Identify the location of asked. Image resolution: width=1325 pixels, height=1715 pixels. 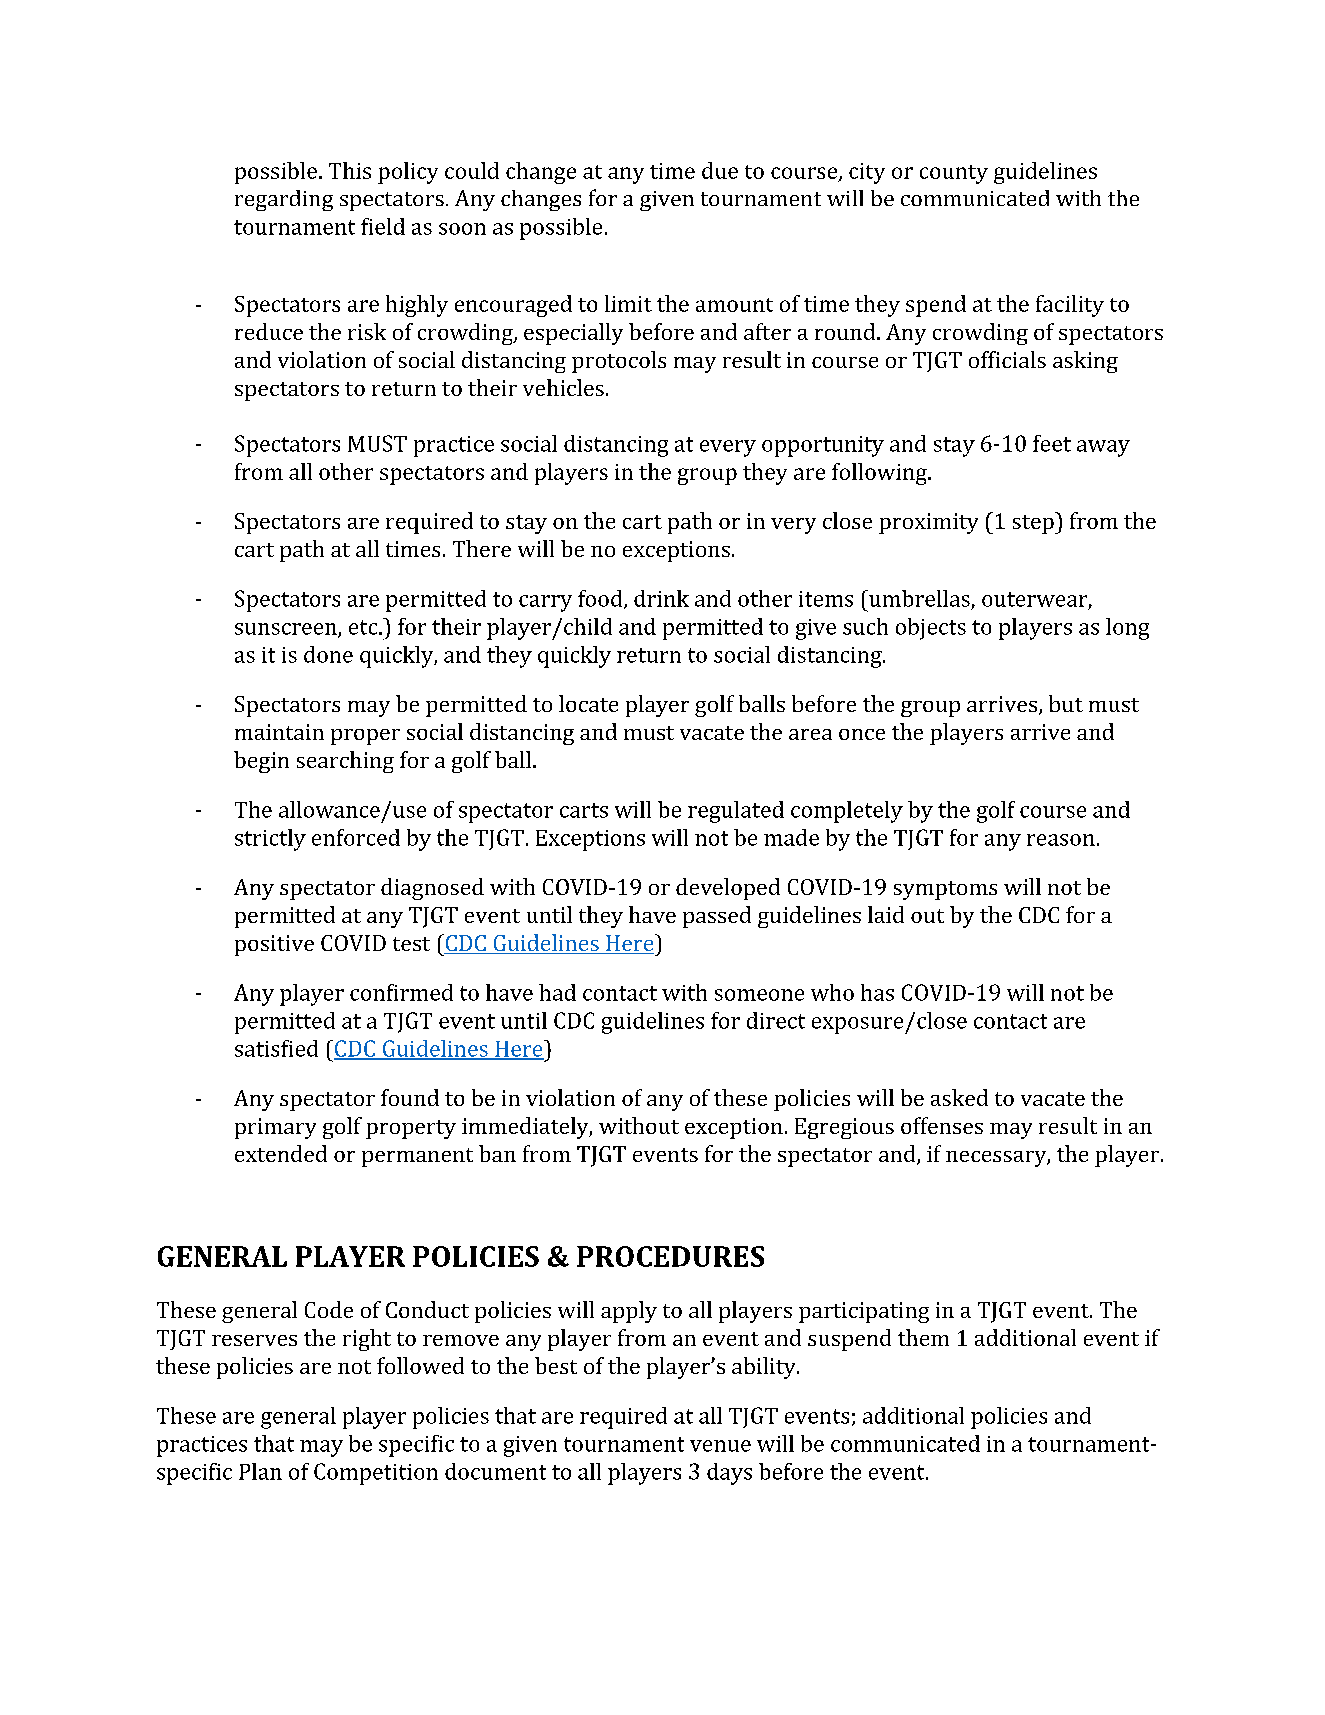
(959, 1097).
